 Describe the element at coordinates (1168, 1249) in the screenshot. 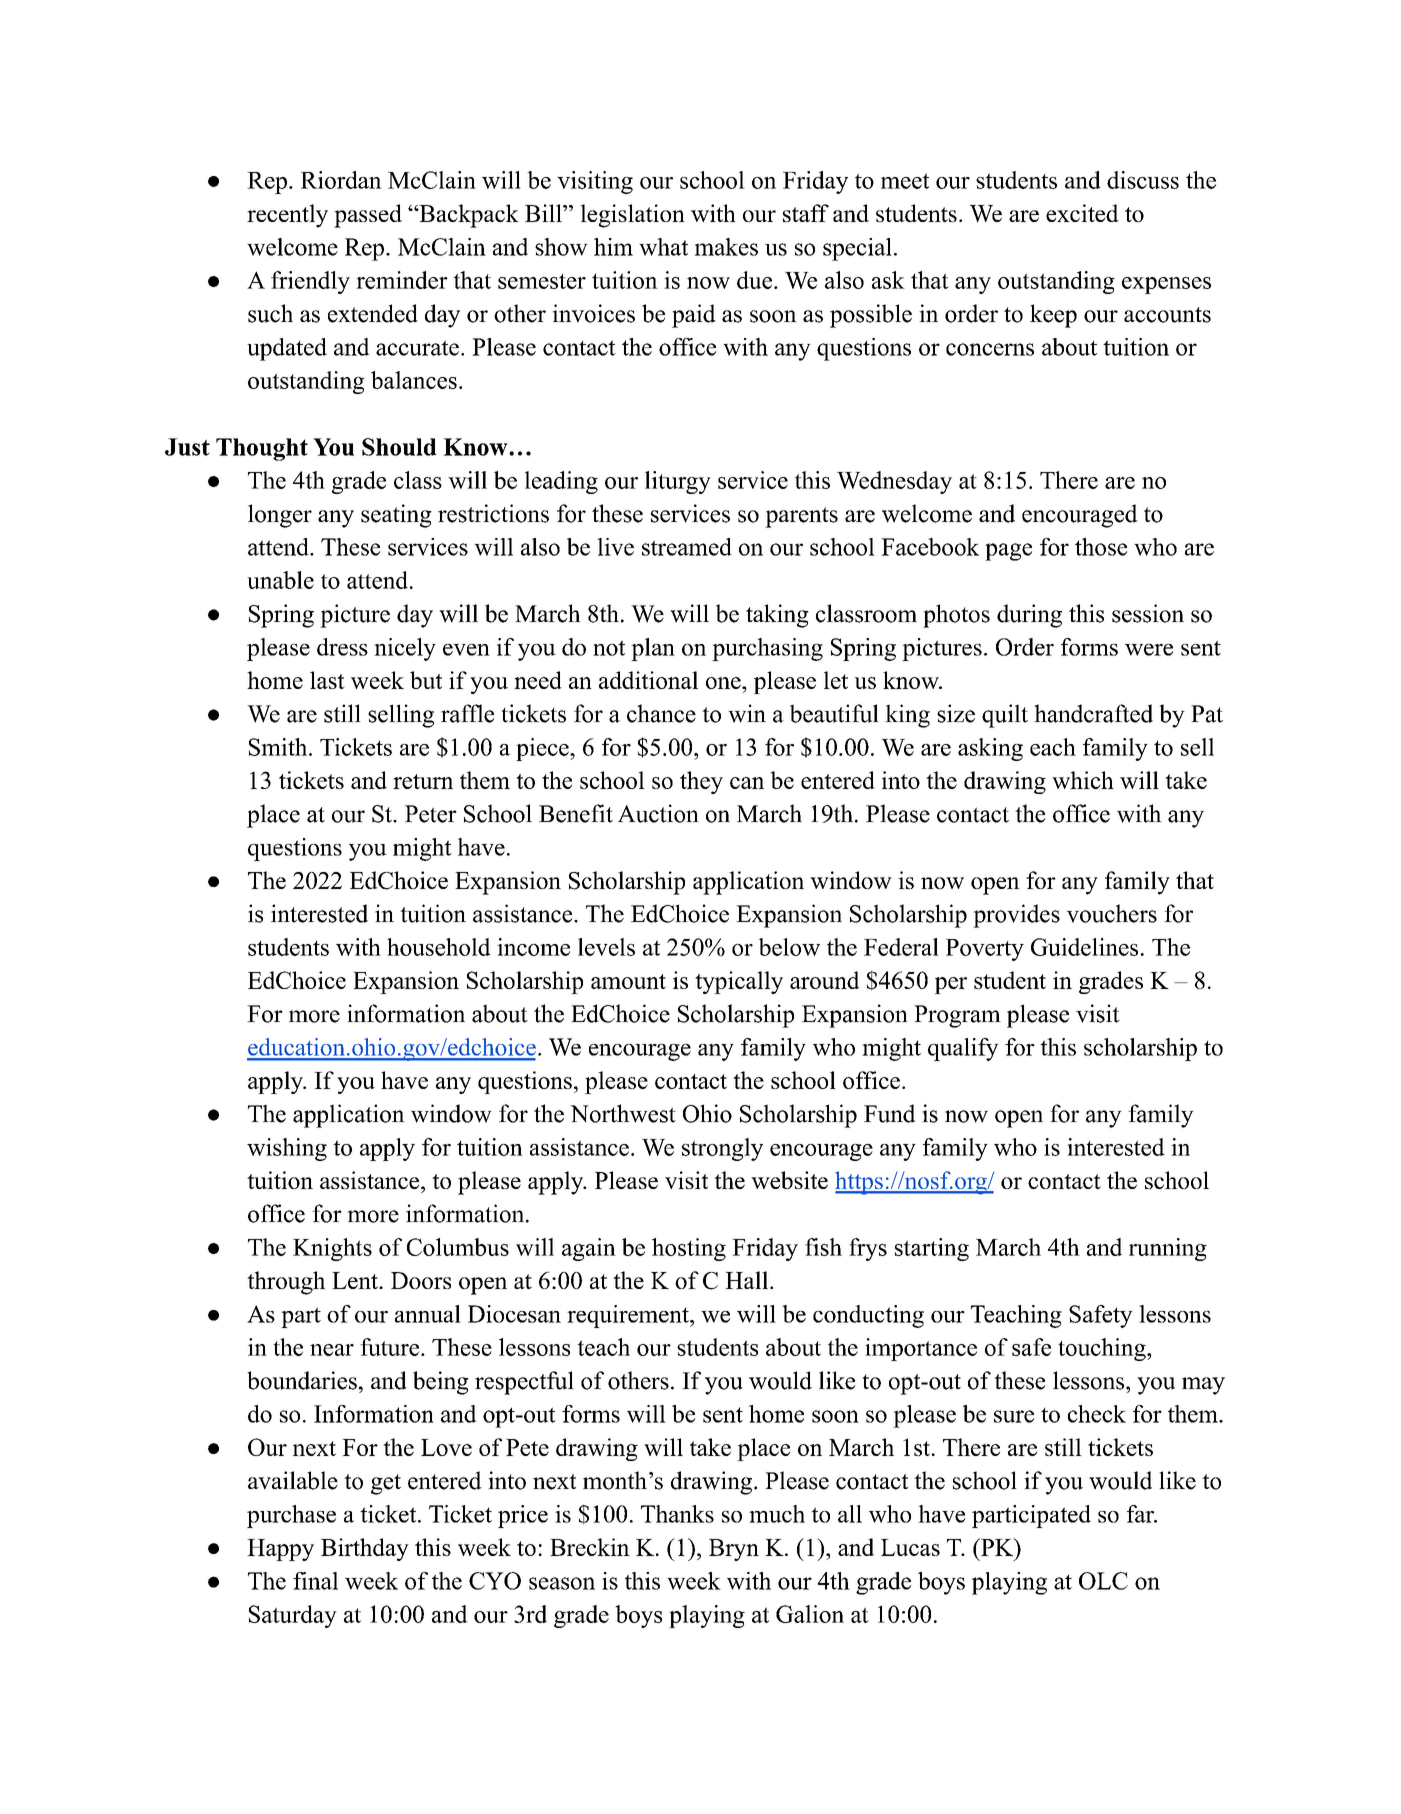

I see `running` at that location.
